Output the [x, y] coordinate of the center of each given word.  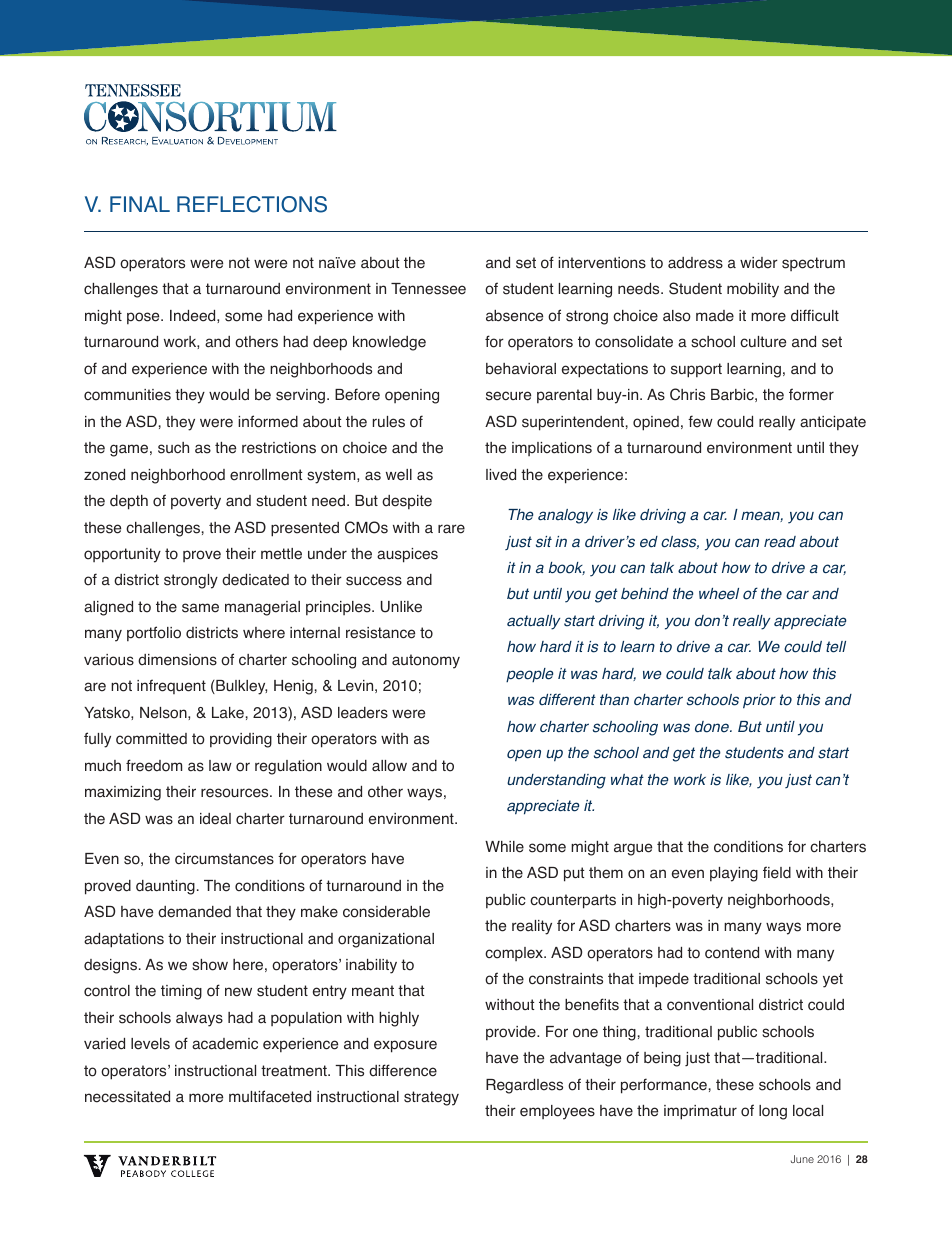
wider [759, 263]
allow [389, 766]
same [200, 608]
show [210, 965]
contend [732, 953]
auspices [407, 555]
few [700, 421]
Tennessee [428, 289]
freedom [154, 765]
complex [515, 954]
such [173, 448]
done [713, 727]
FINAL [140, 204]
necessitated [127, 1097]
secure [508, 396]
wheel [719, 594]
